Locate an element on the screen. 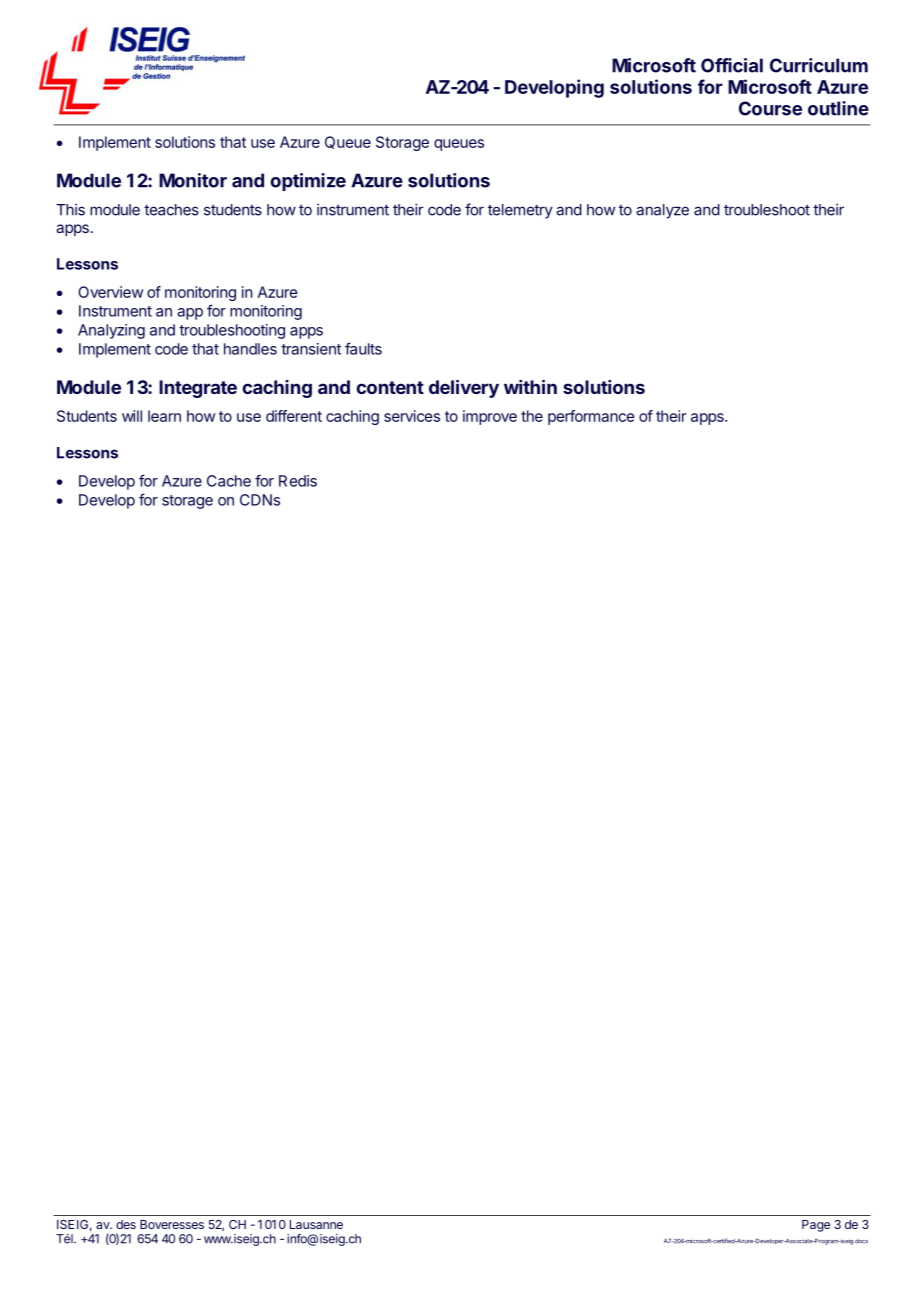 This screenshot has height=1308, width=924. performance is located at coordinates (591, 417).
